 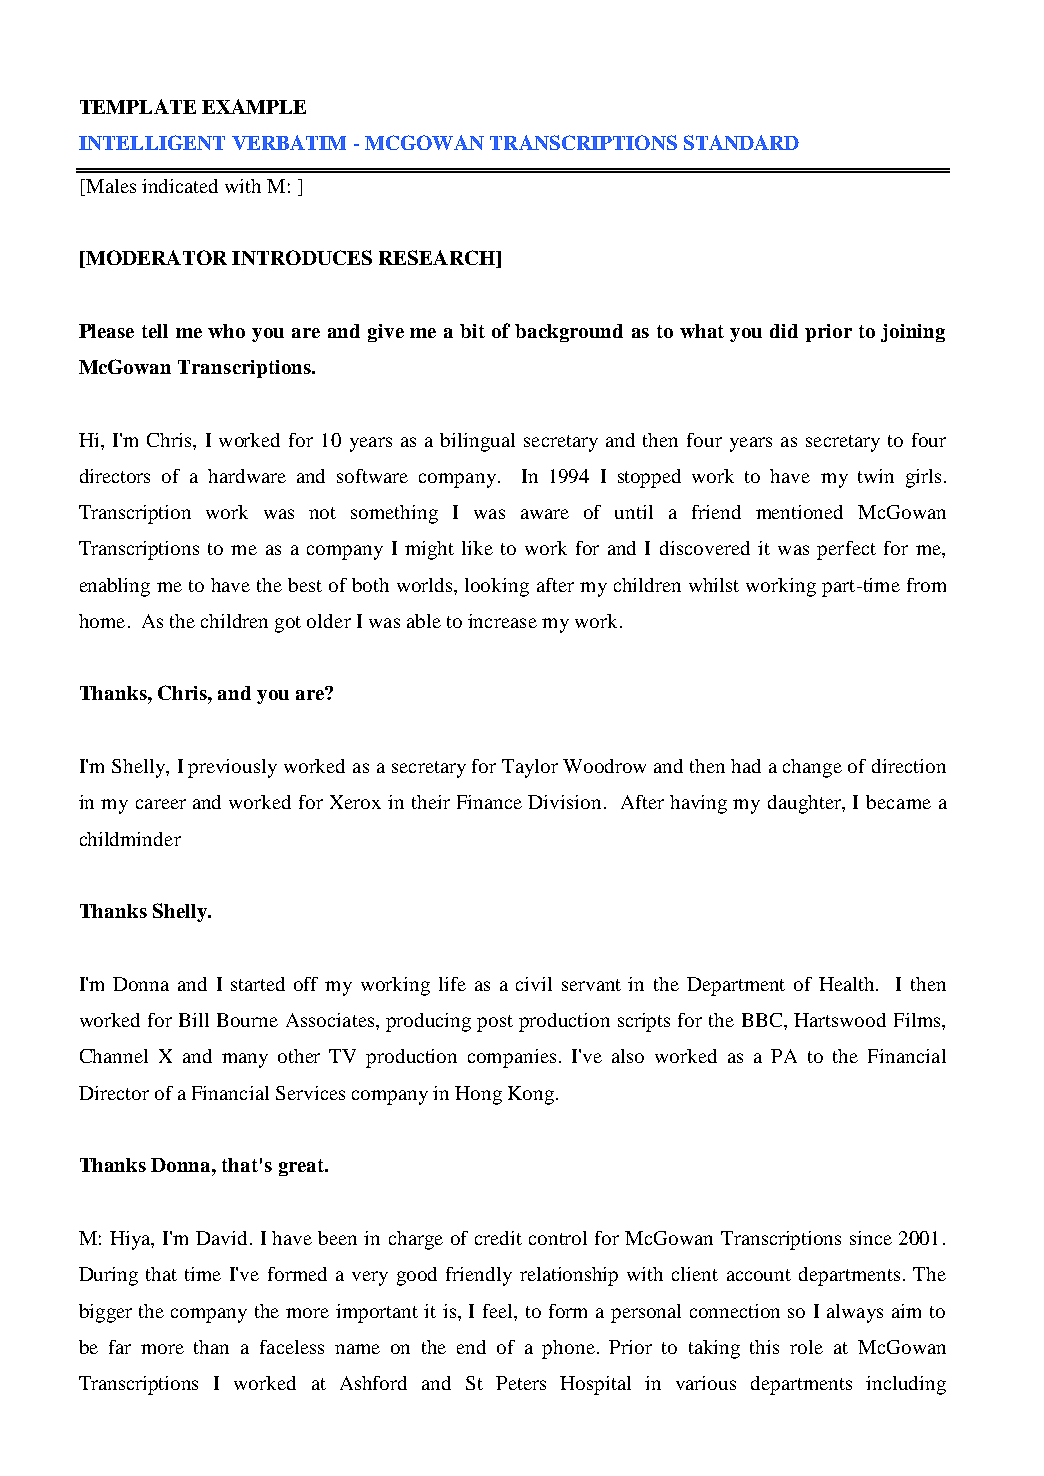 What do you see at coordinates (438, 259) in the document?
I see `RESEARCH` at bounding box center [438, 259].
